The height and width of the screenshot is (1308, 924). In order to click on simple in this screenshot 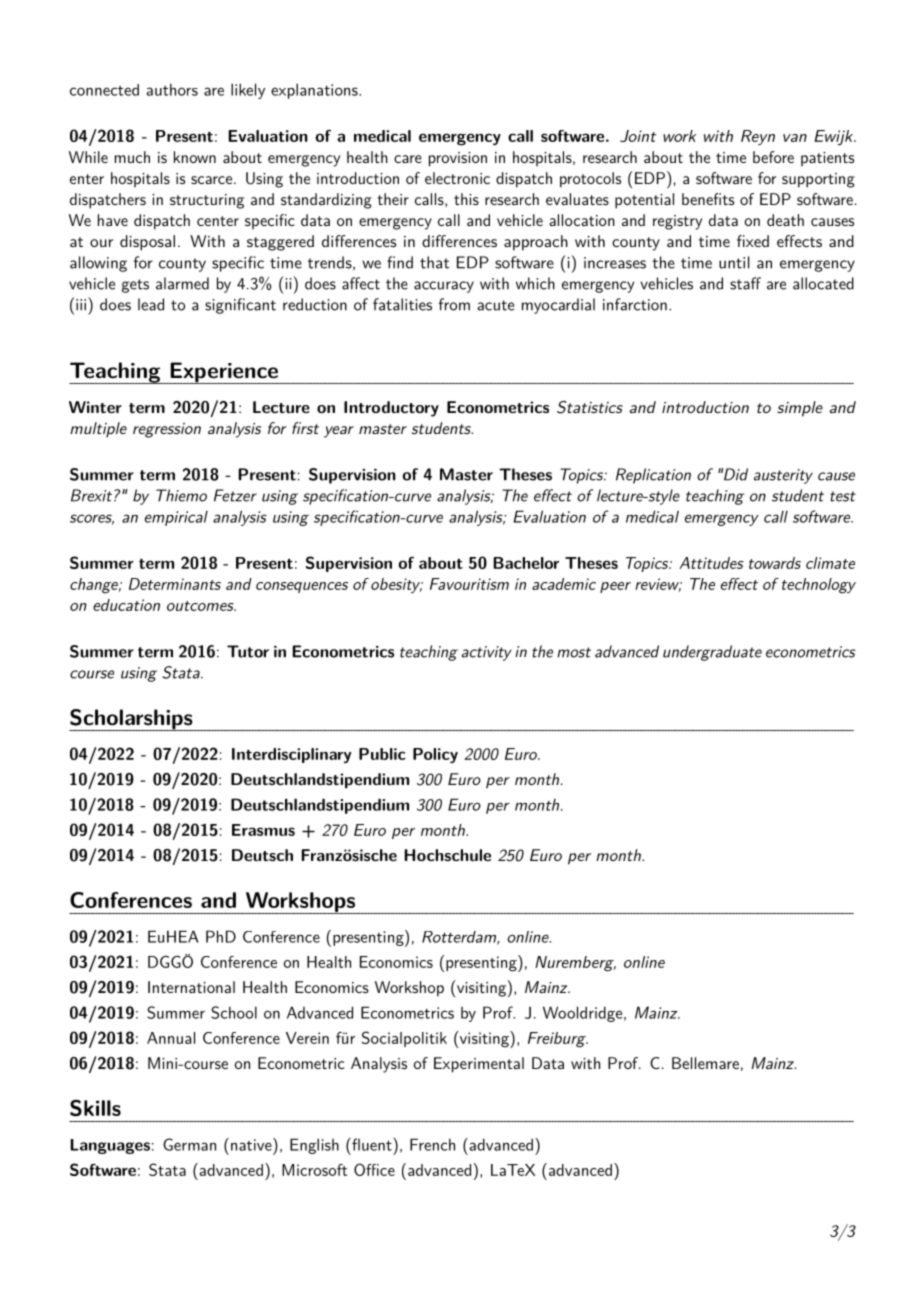, I will do `click(800, 409)`.
